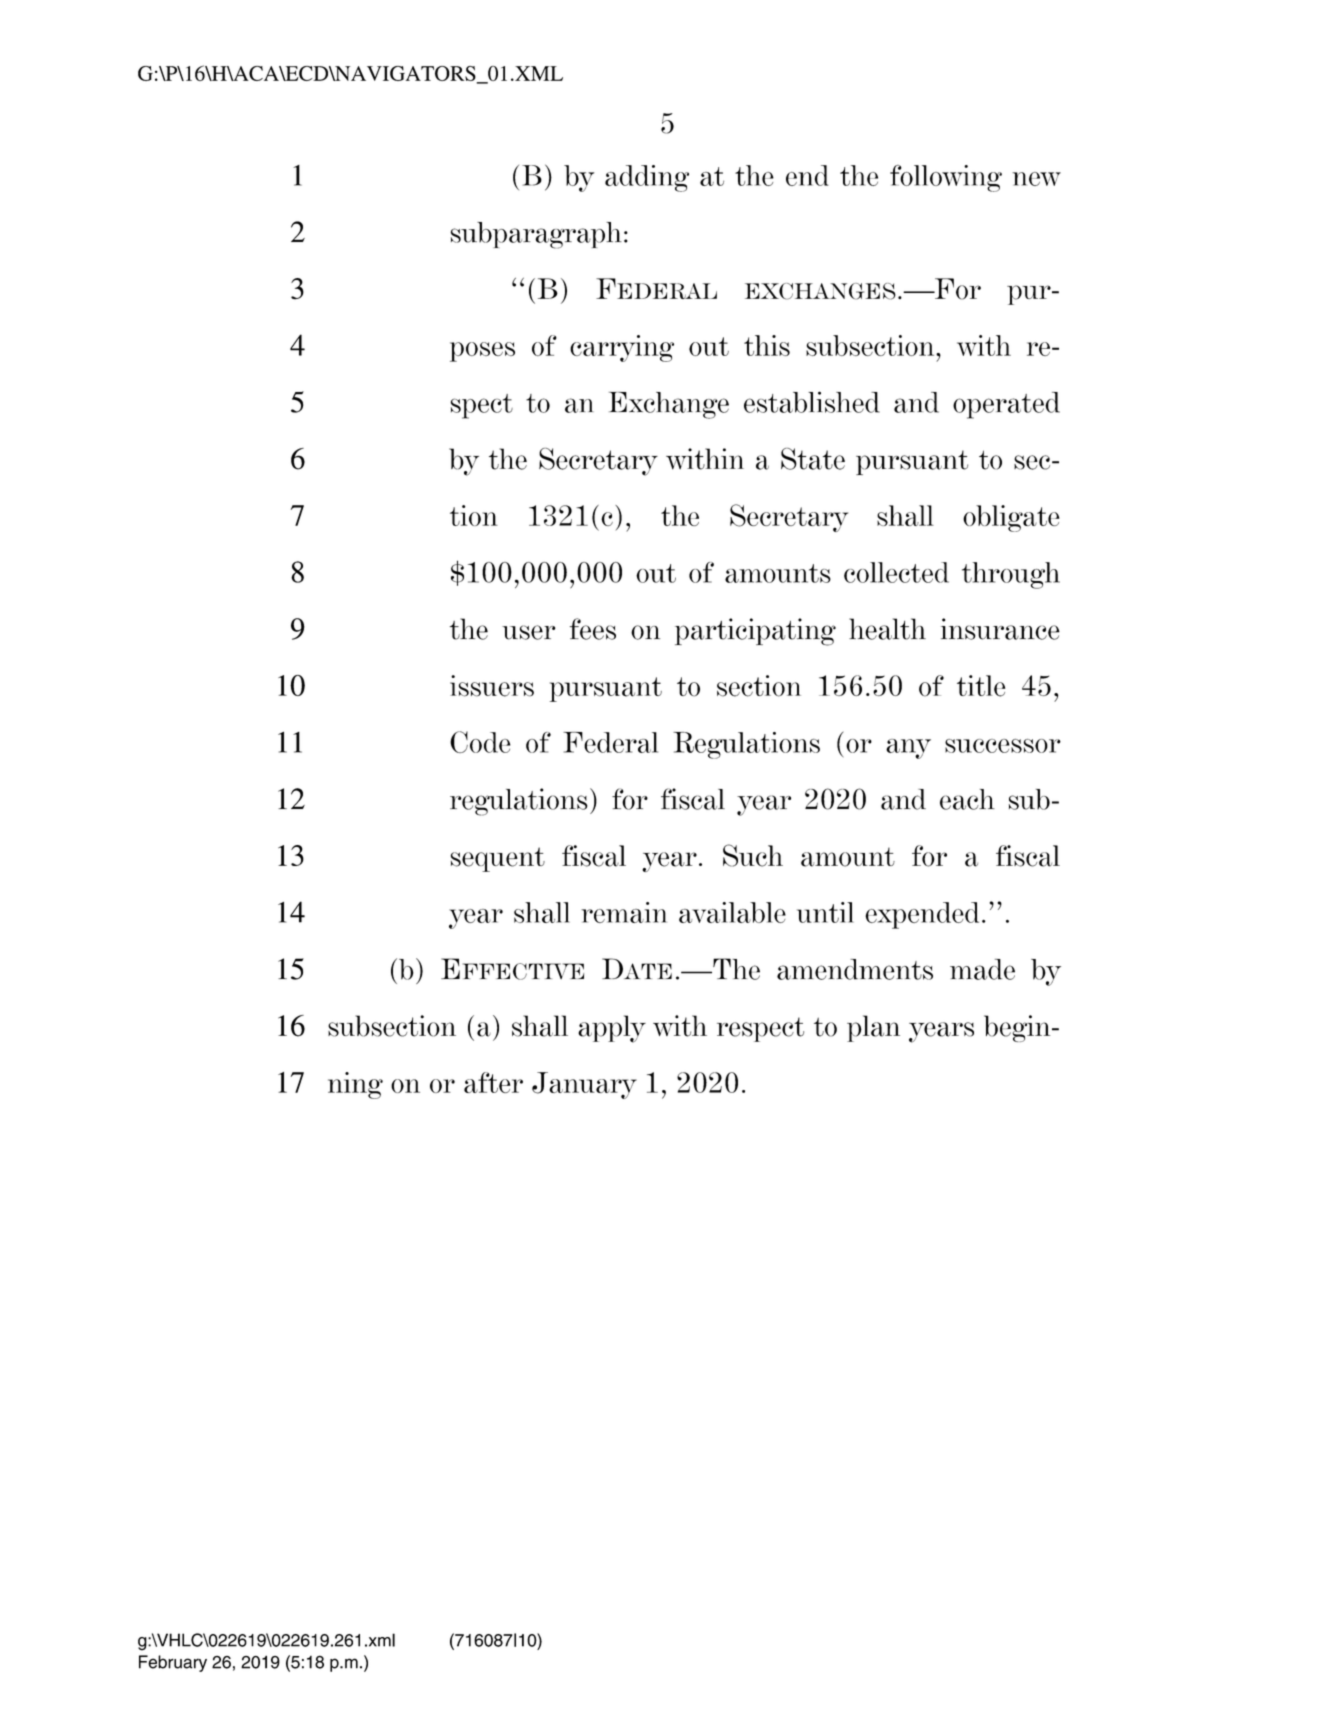 Image resolution: width=1335 pixels, height=1727 pixels. I want to click on issuers, so click(492, 686).
